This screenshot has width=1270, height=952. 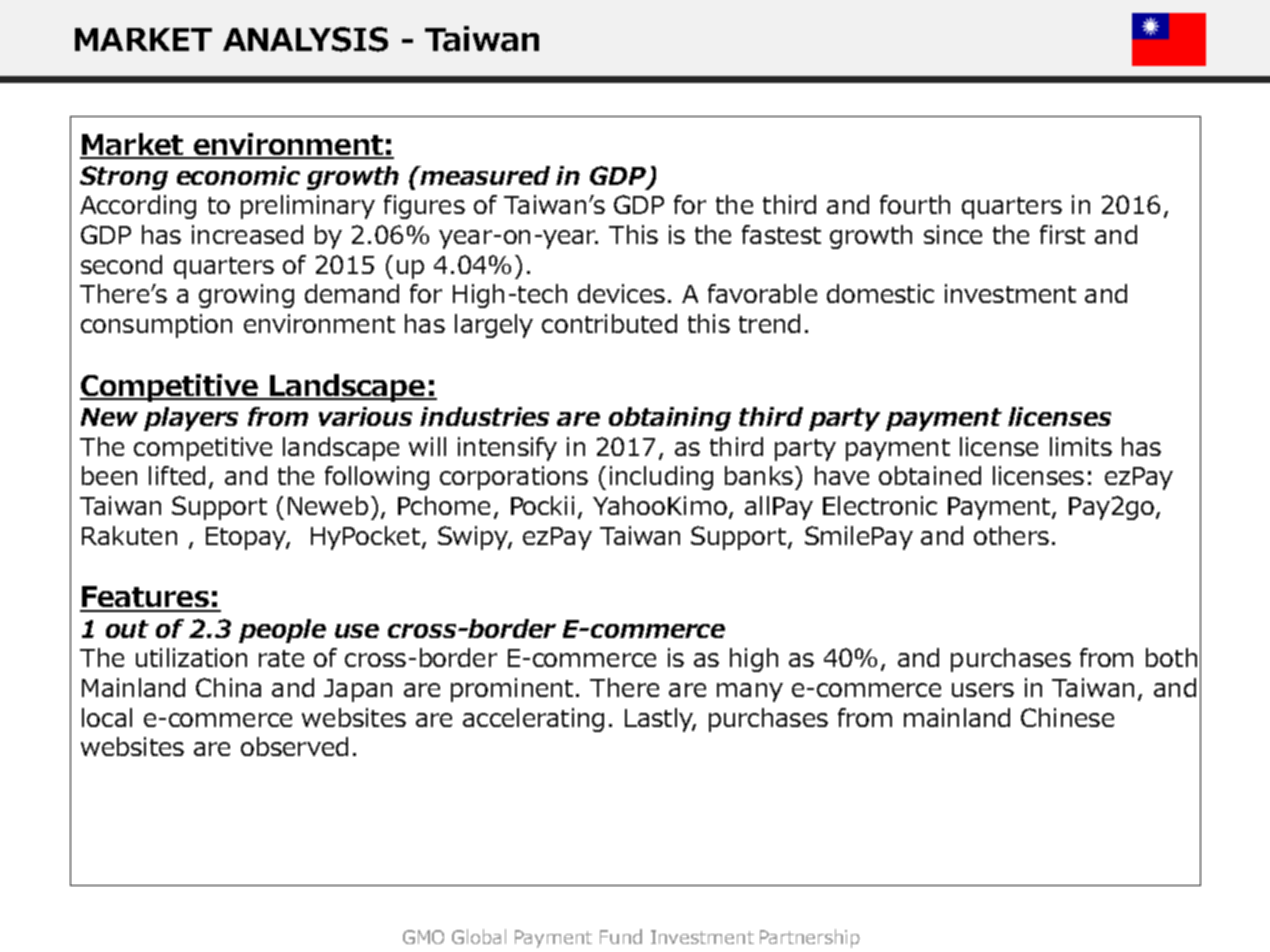 What do you see at coordinates (484, 175) in the screenshot?
I see `measured` at bounding box center [484, 175].
